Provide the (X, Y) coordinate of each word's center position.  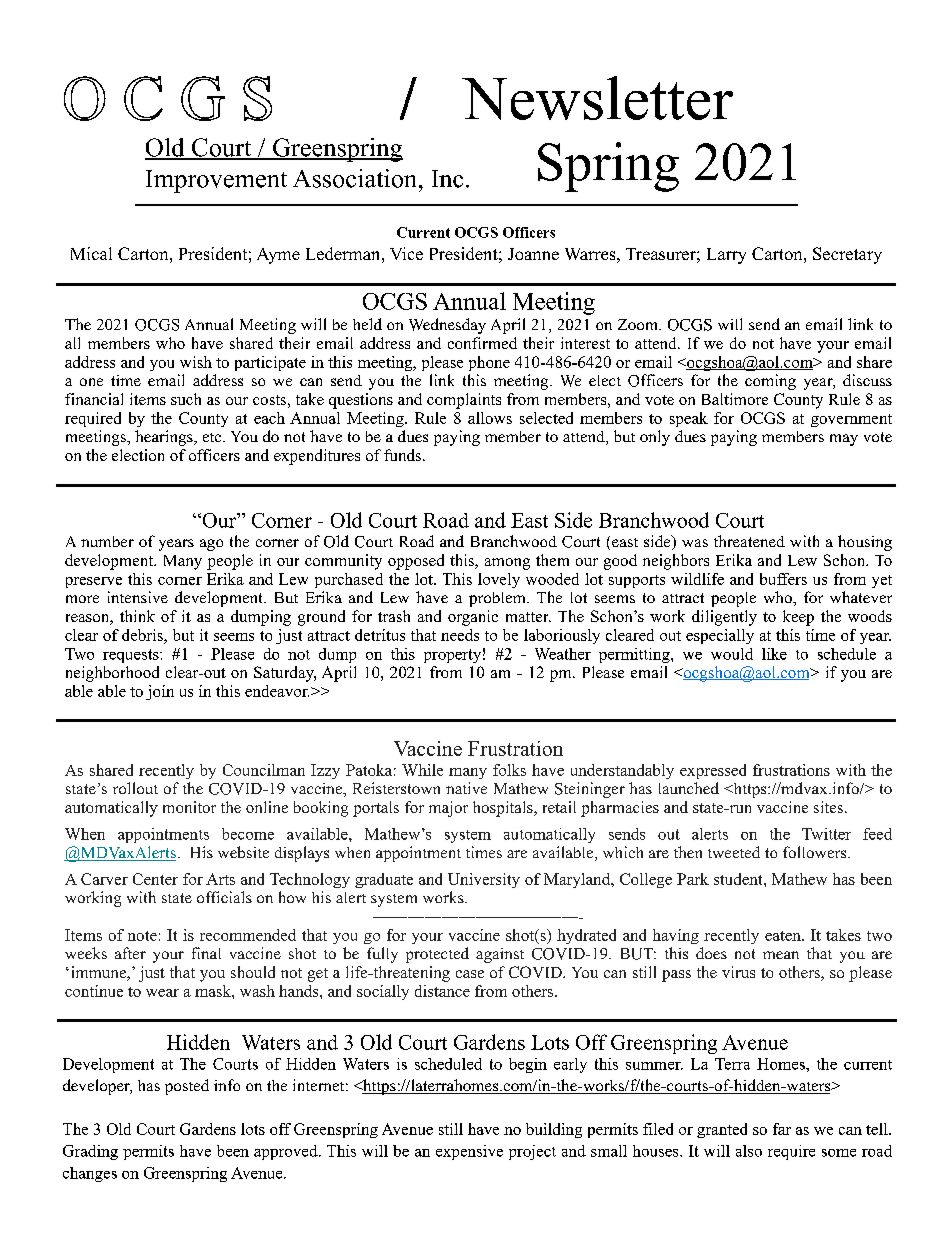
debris (143, 635)
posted (187, 1087)
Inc (447, 179)
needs (460, 635)
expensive (469, 1152)
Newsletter (597, 98)
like (774, 654)
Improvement (216, 181)
